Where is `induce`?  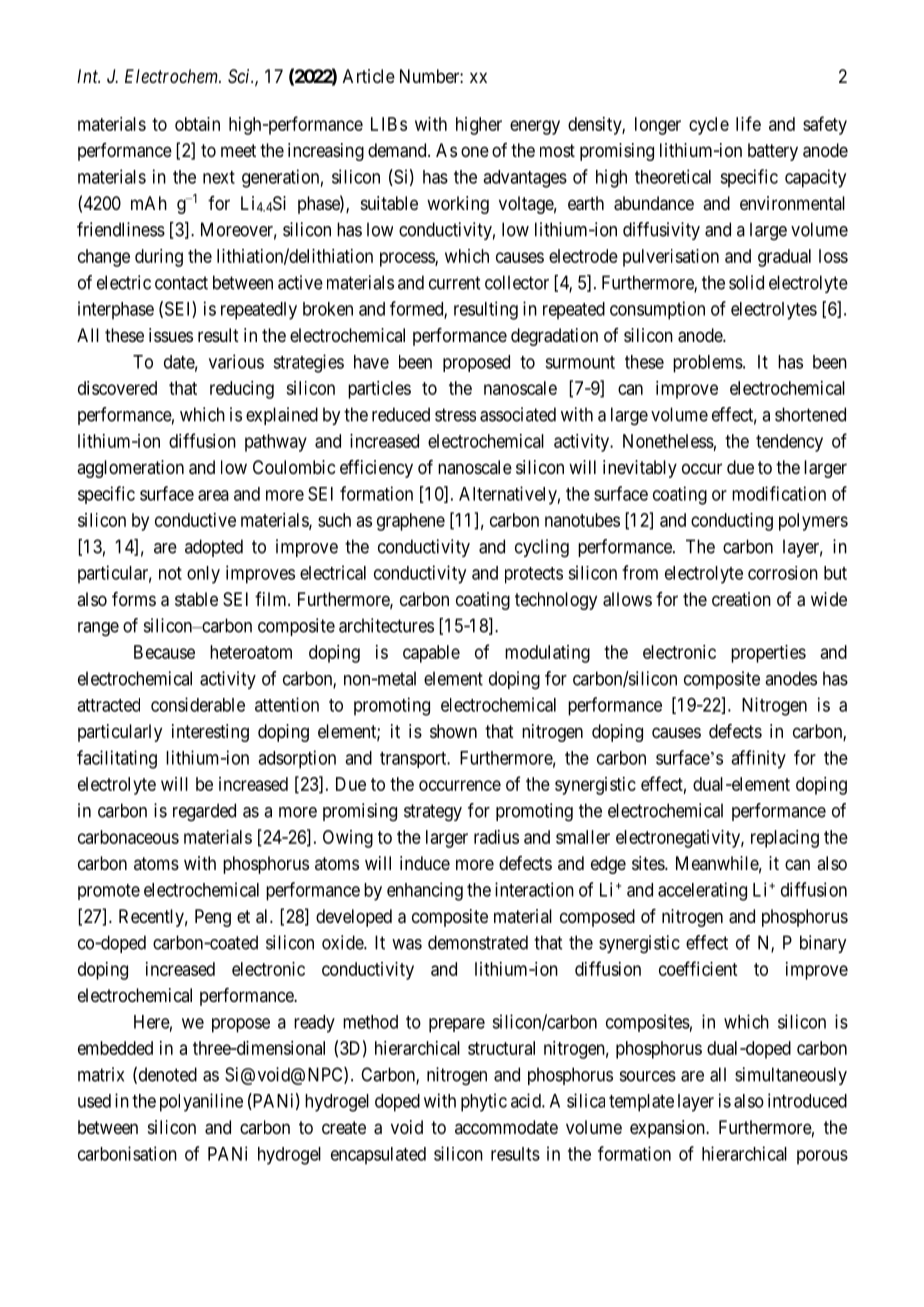 induce is located at coordinates (425, 863).
